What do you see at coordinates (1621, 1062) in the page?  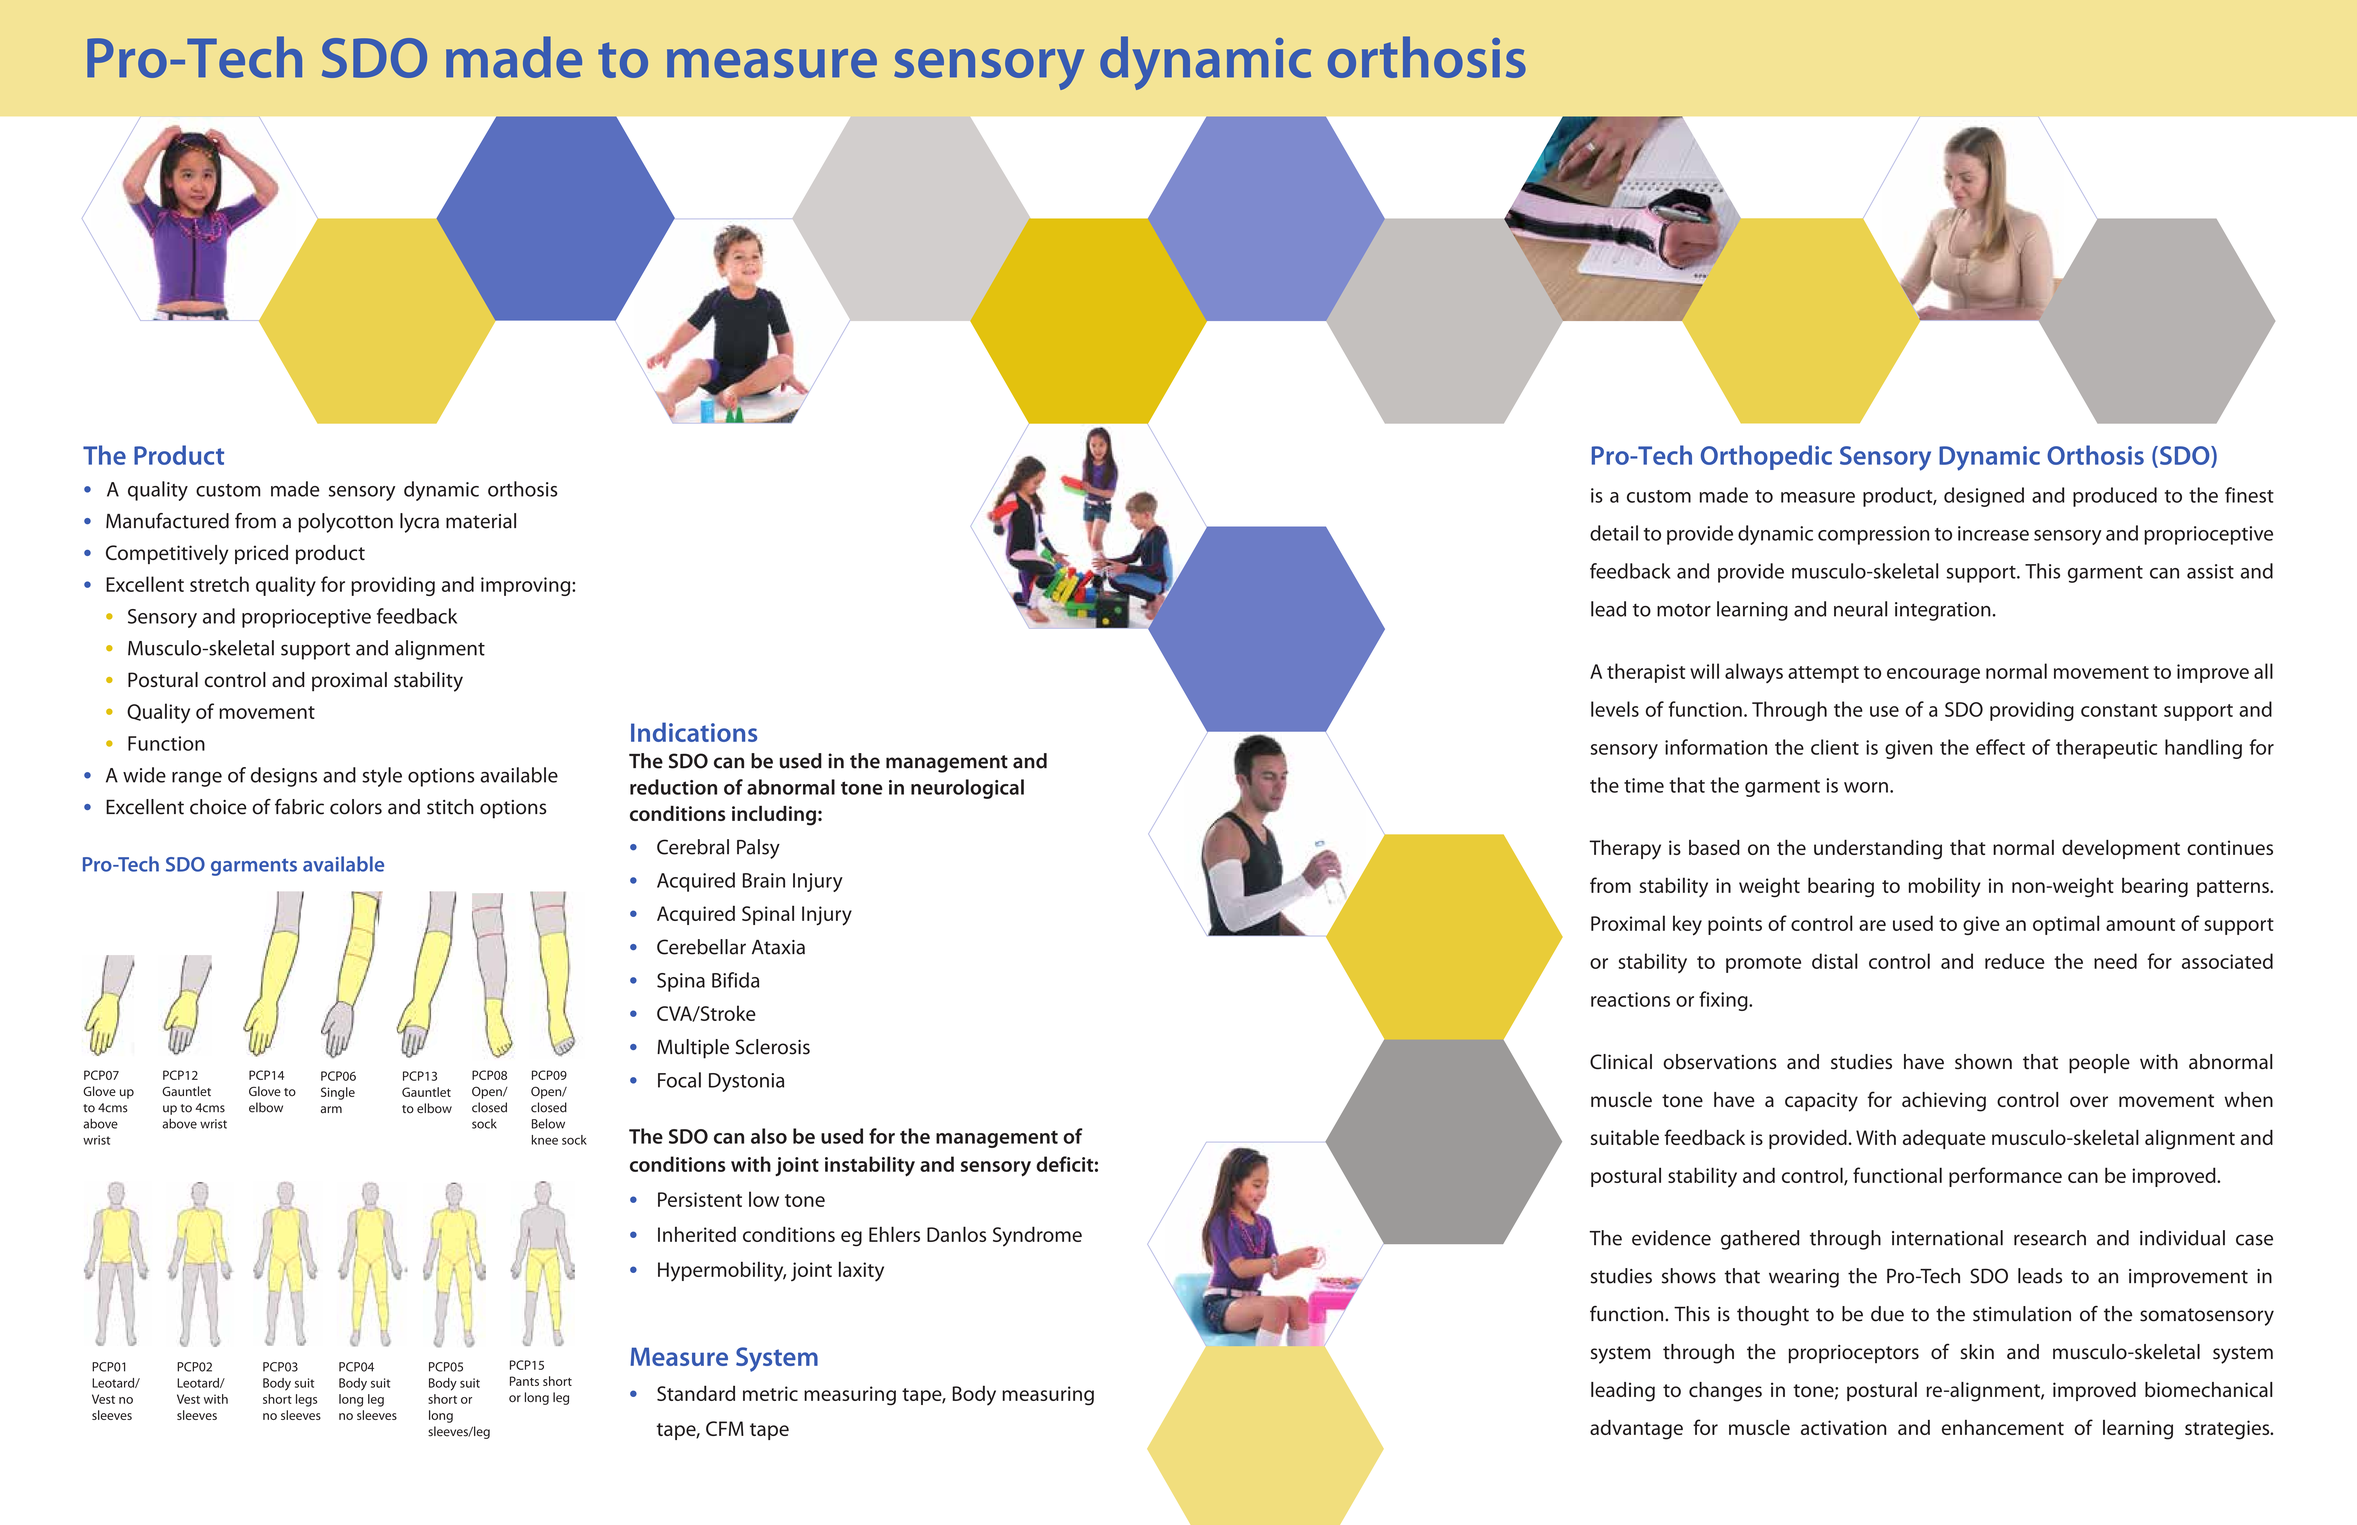 I see `Clinical` at bounding box center [1621, 1062].
